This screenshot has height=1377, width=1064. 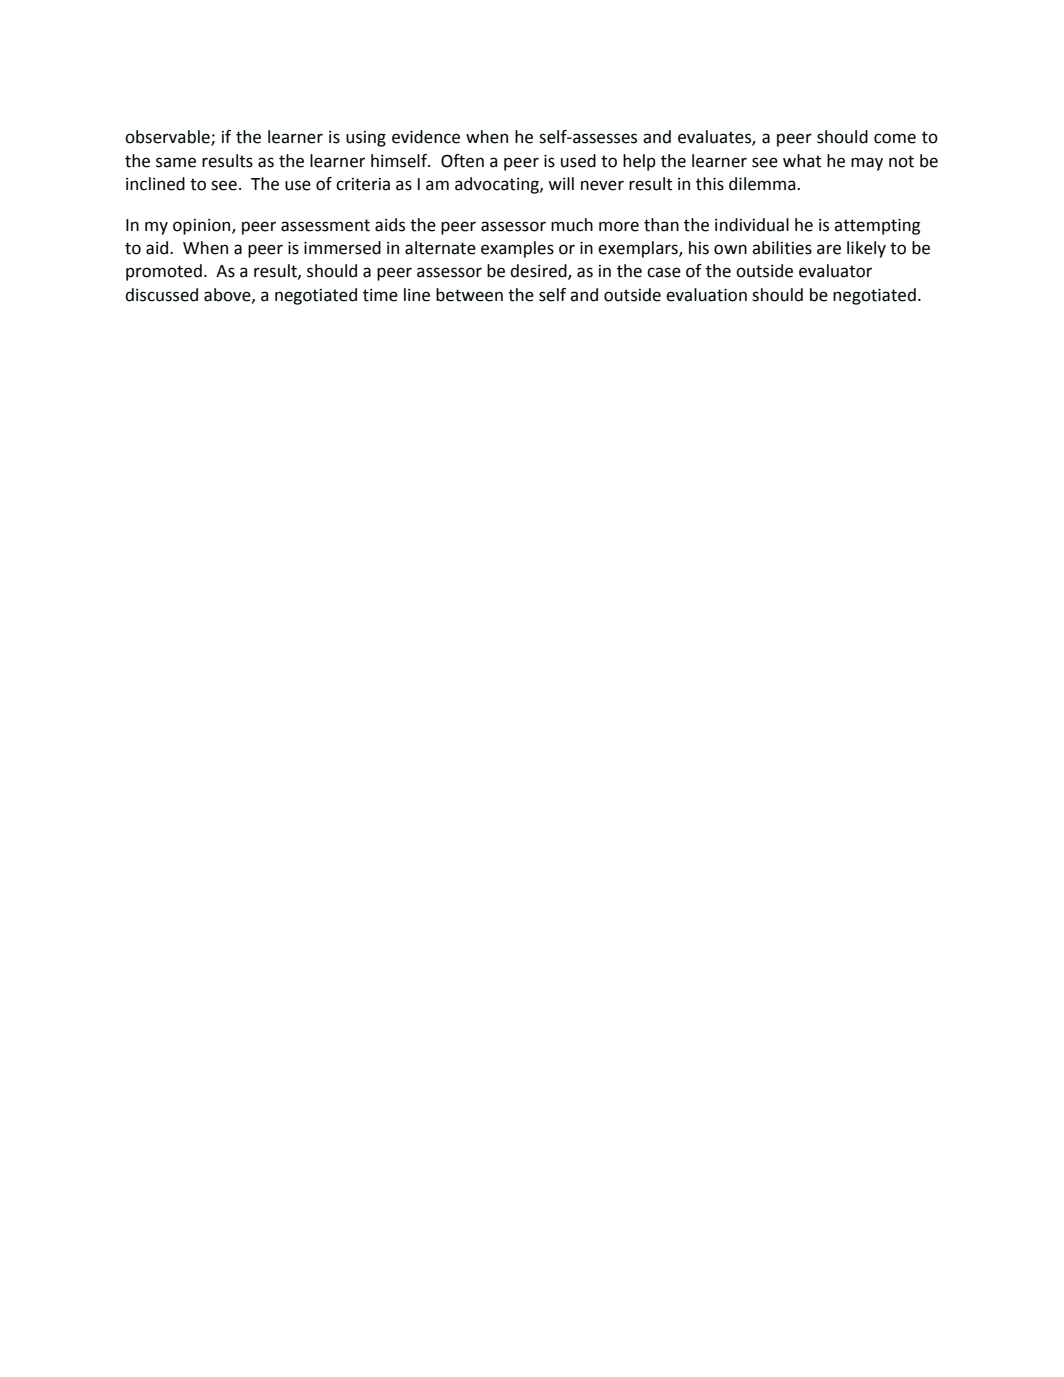 I want to click on come, so click(x=895, y=138).
